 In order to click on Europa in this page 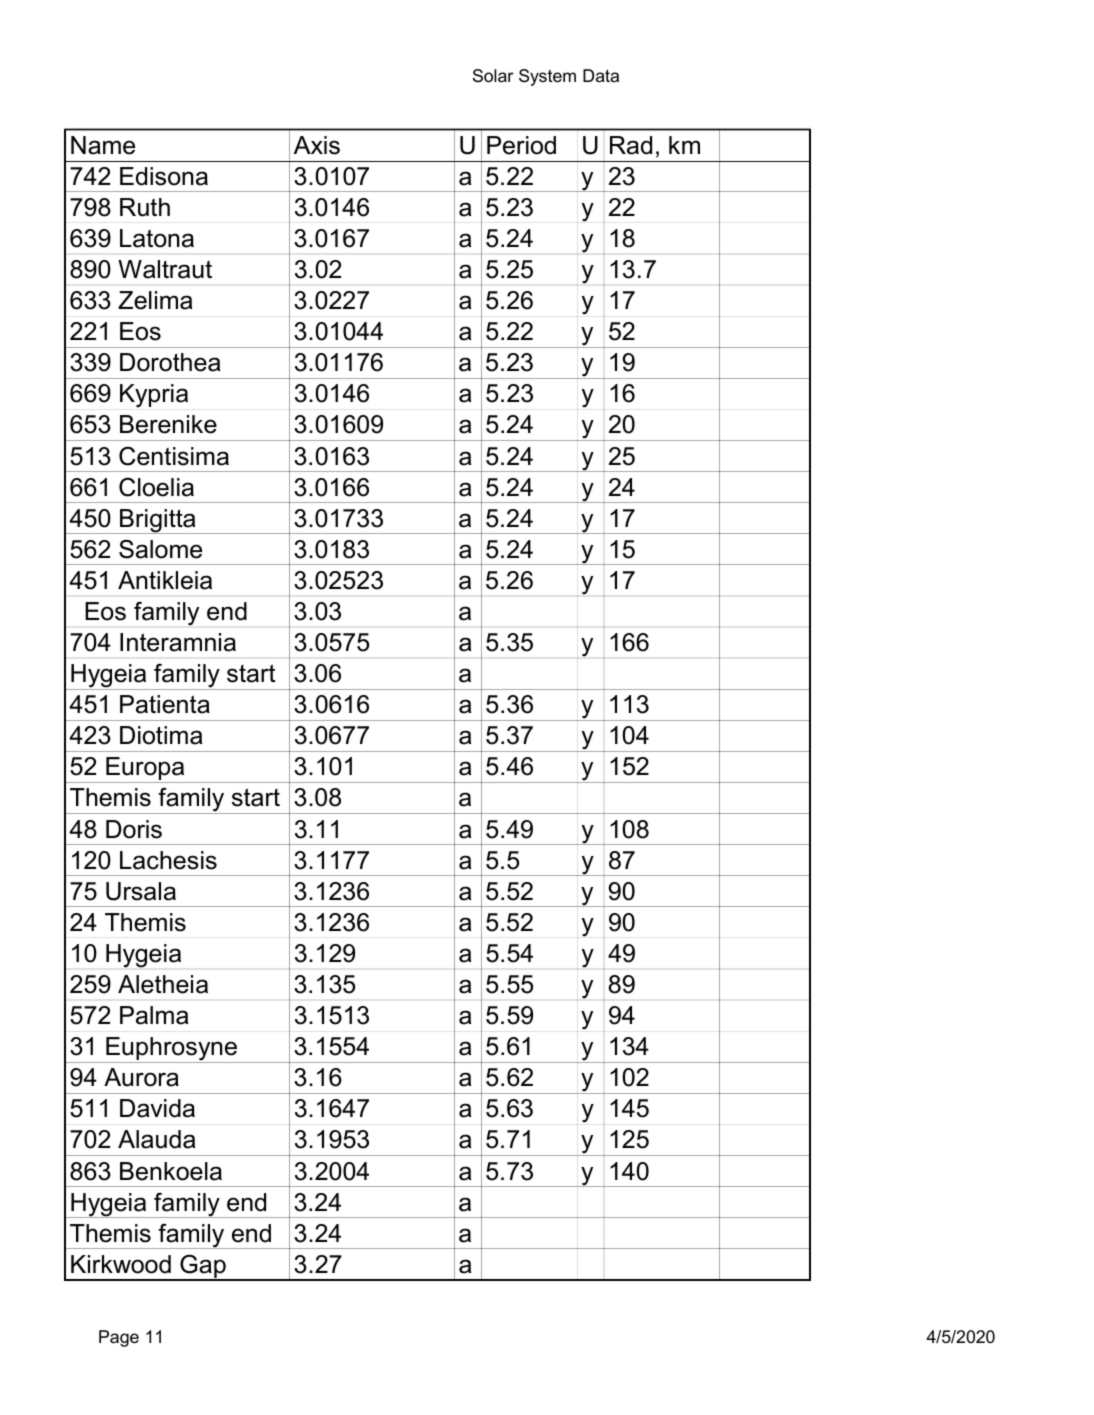, I will do `click(145, 770)`.
